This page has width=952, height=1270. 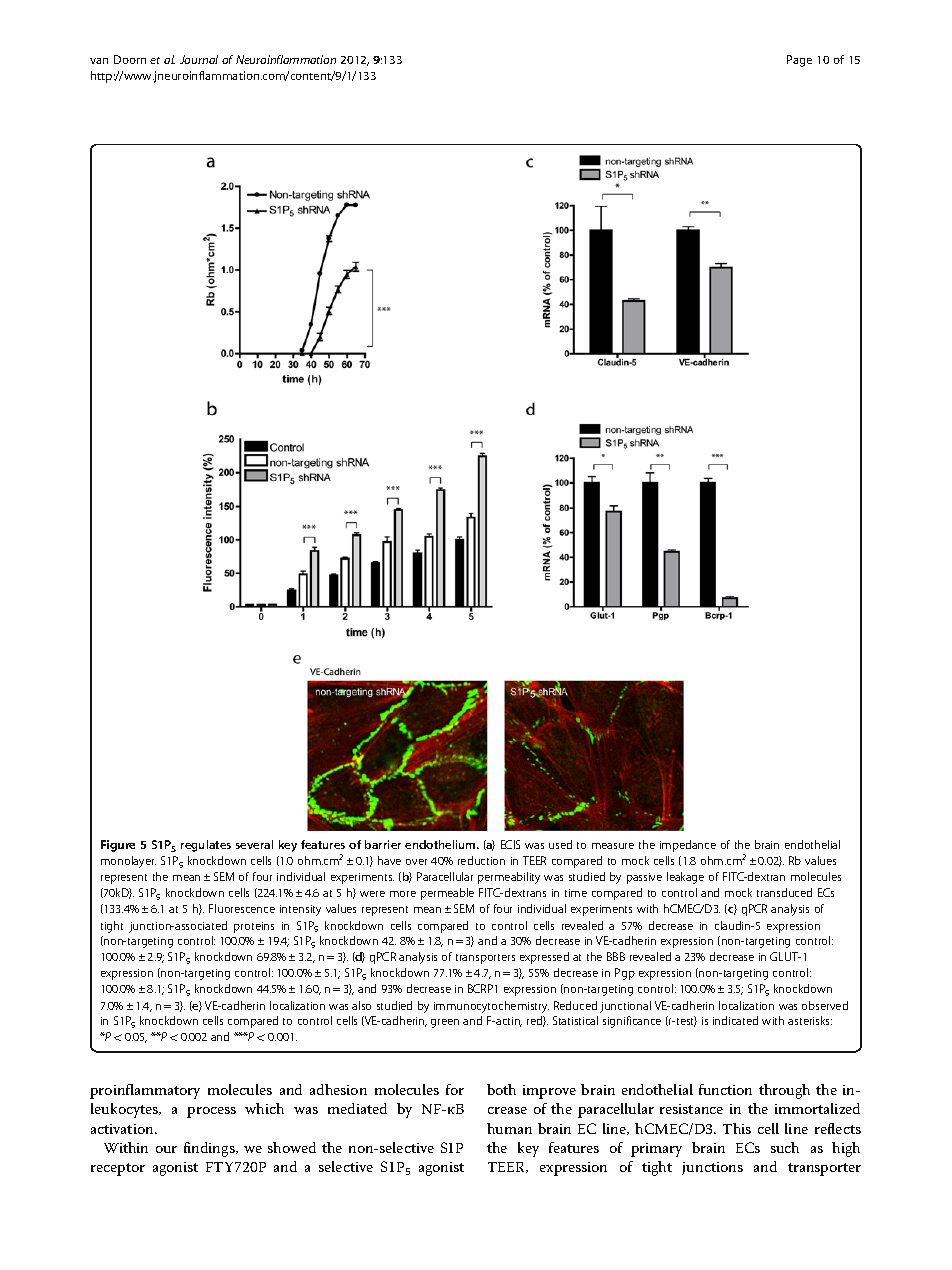 I want to click on van, so click(x=99, y=61).
